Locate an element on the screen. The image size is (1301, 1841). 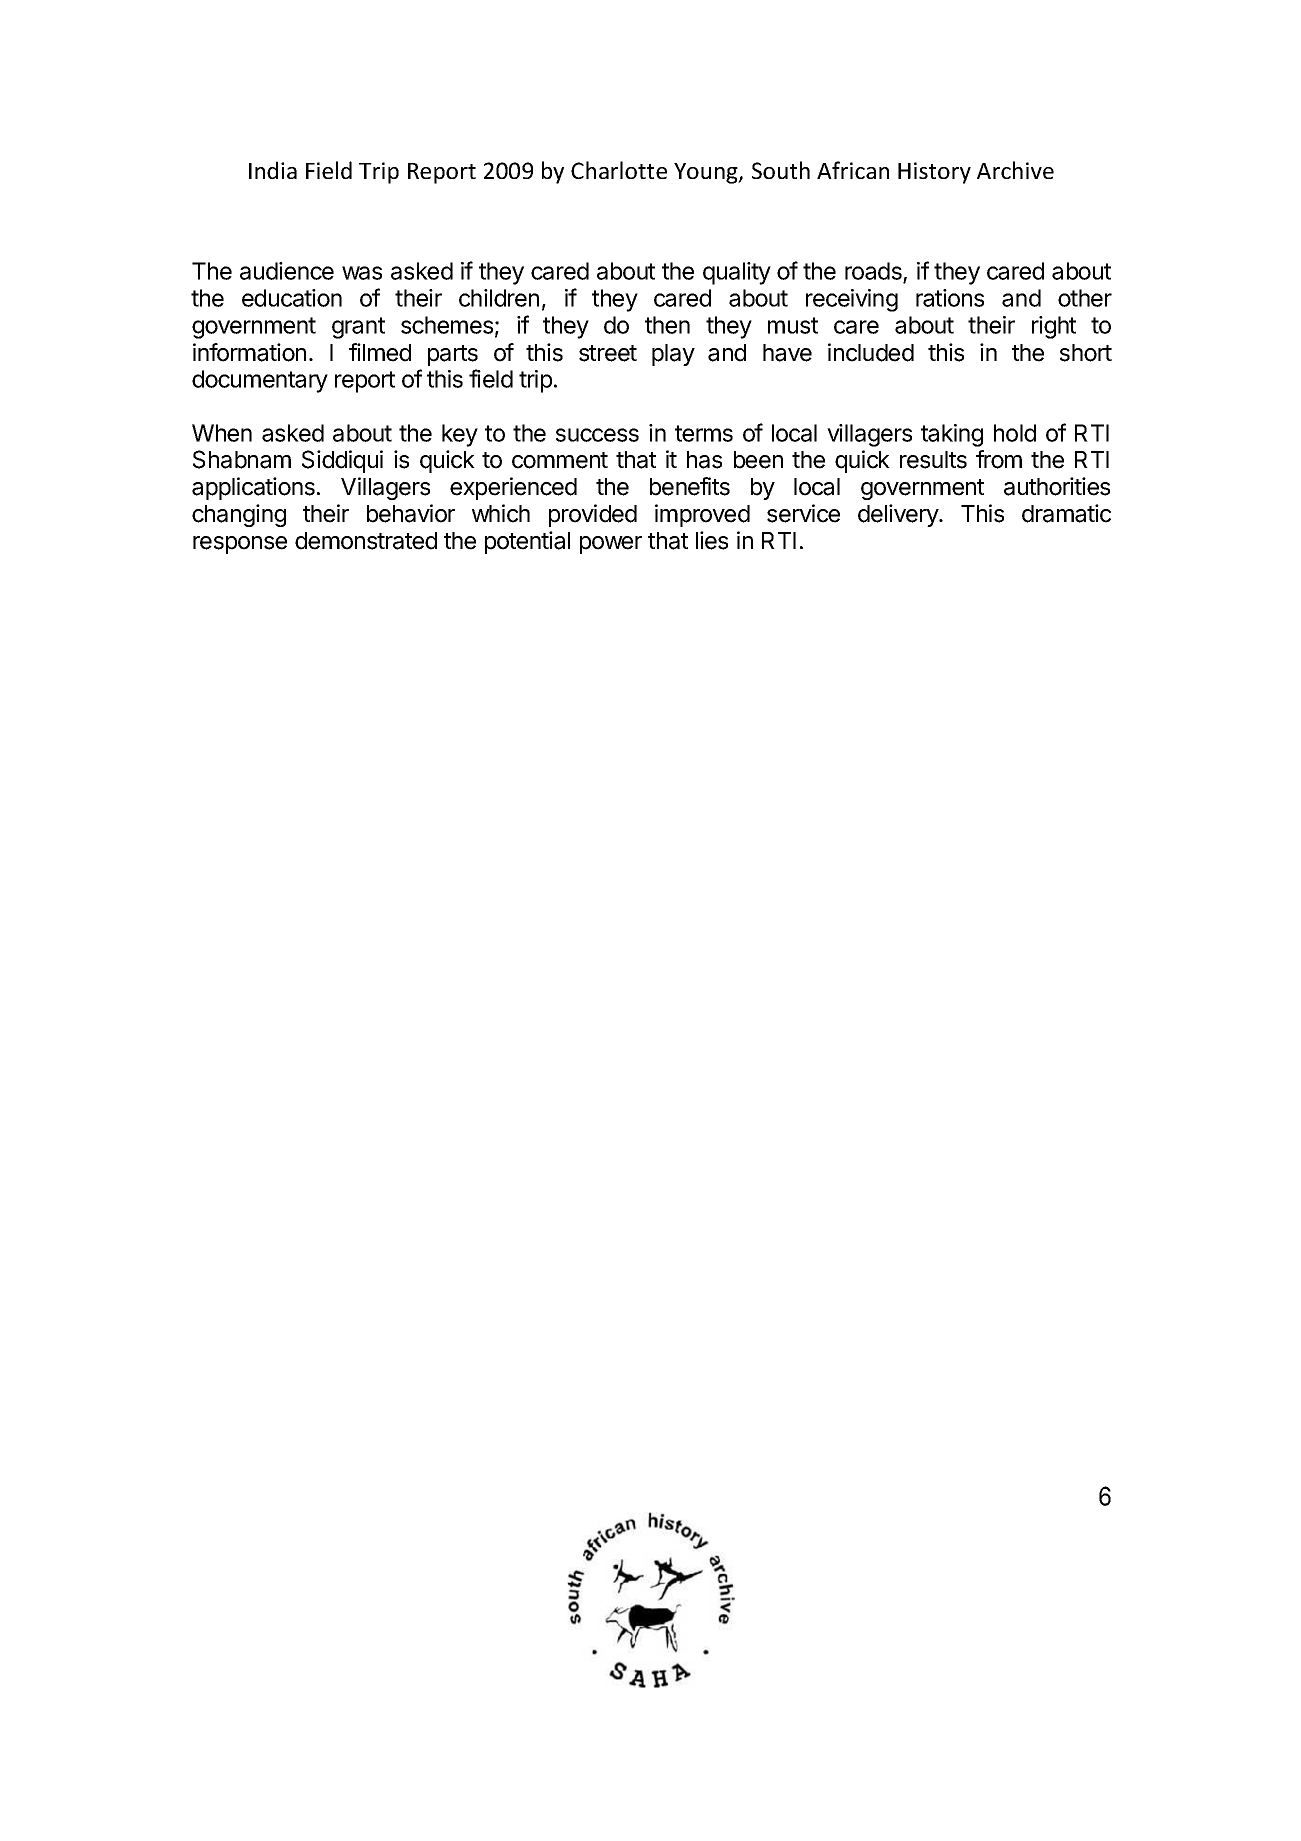
demonstrated is located at coordinates (366, 541).
